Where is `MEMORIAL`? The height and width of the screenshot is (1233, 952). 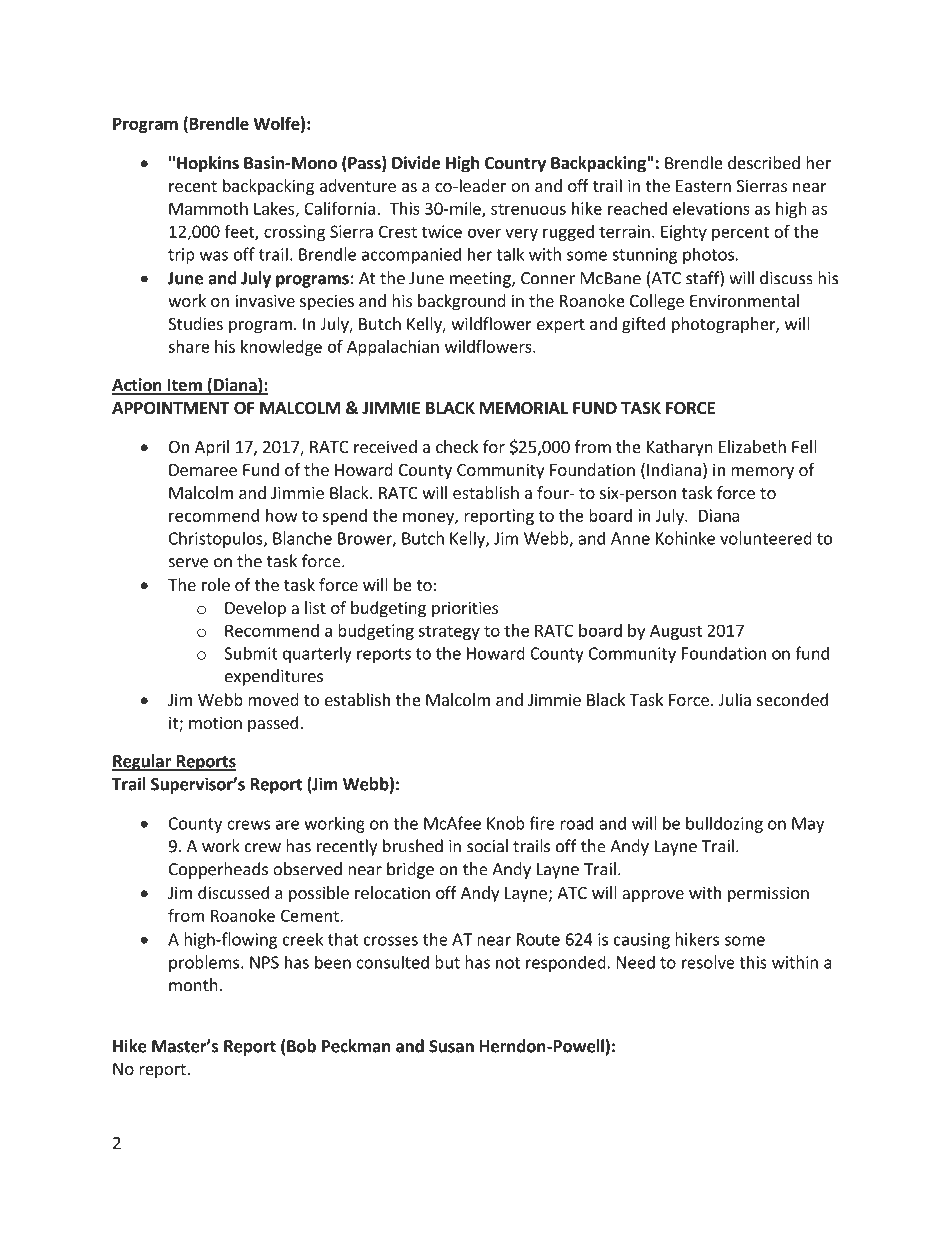
MEMORIAL is located at coordinates (524, 408).
